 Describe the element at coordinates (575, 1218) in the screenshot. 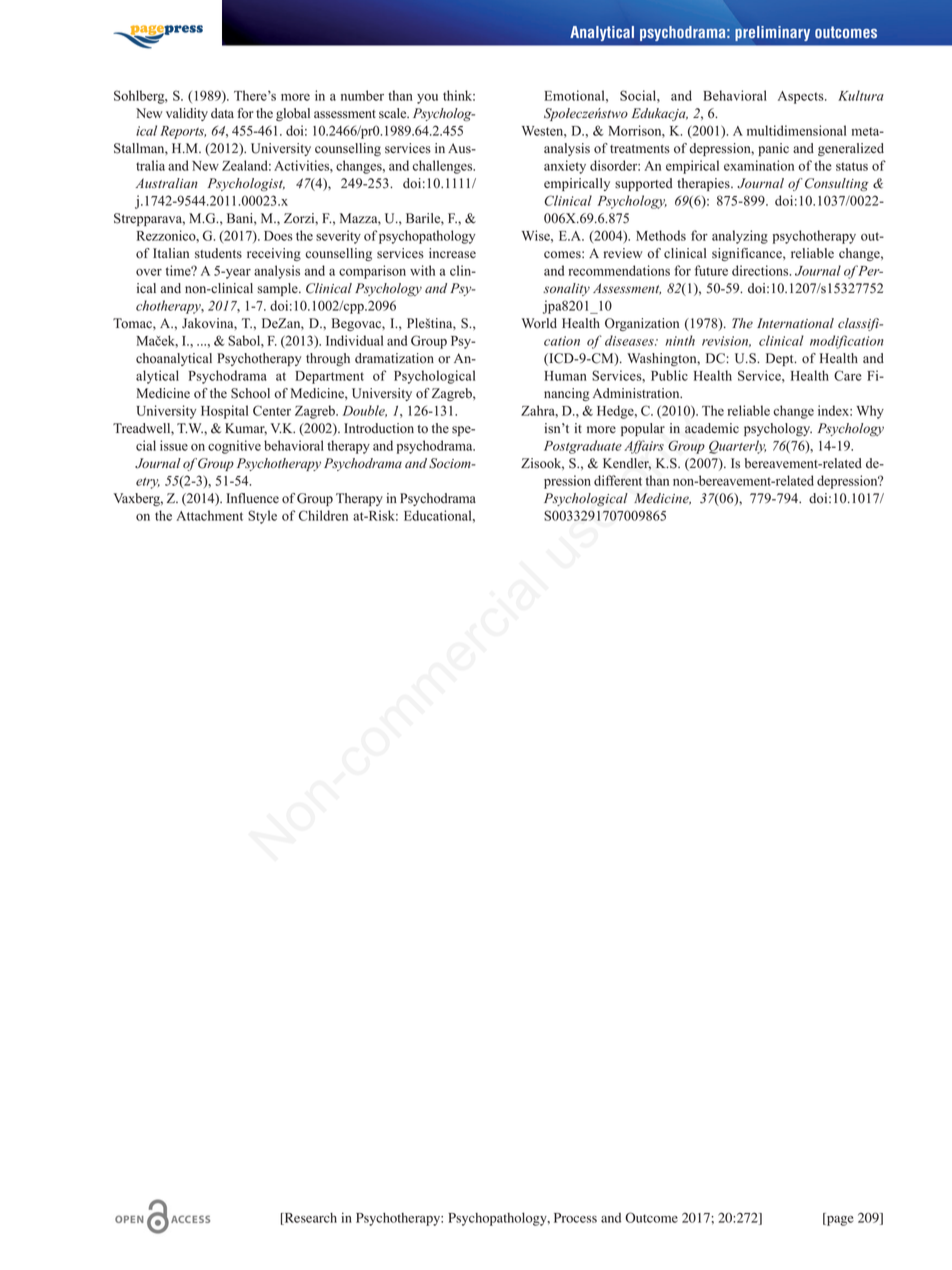

I see `Process` at that location.
